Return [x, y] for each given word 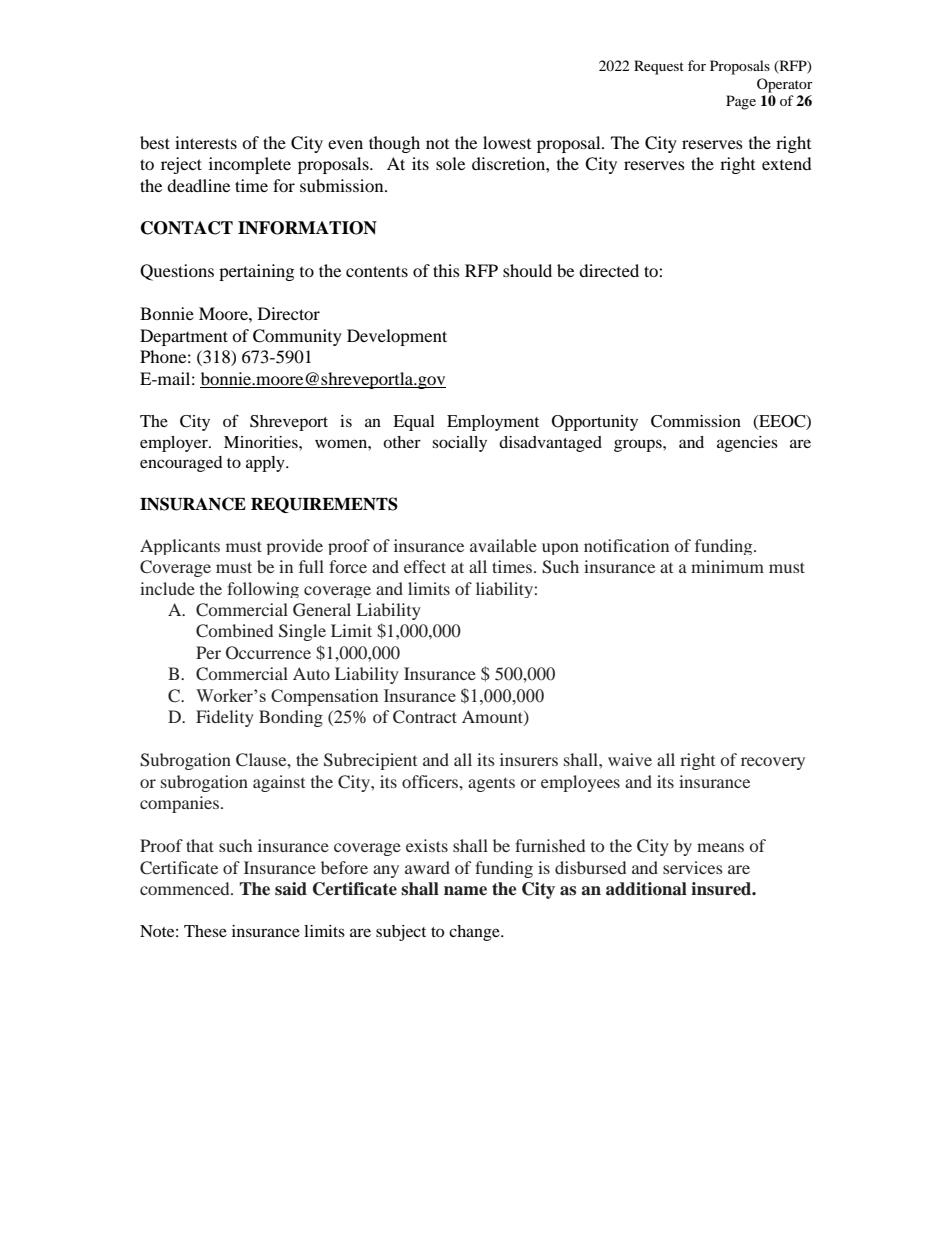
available [503, 545]
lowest [507, 142]
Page [741, 102]
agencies [747, 444]
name [465, 891]
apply [266, 464]
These [205, 931]
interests [206, 142]
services [693, 867]
